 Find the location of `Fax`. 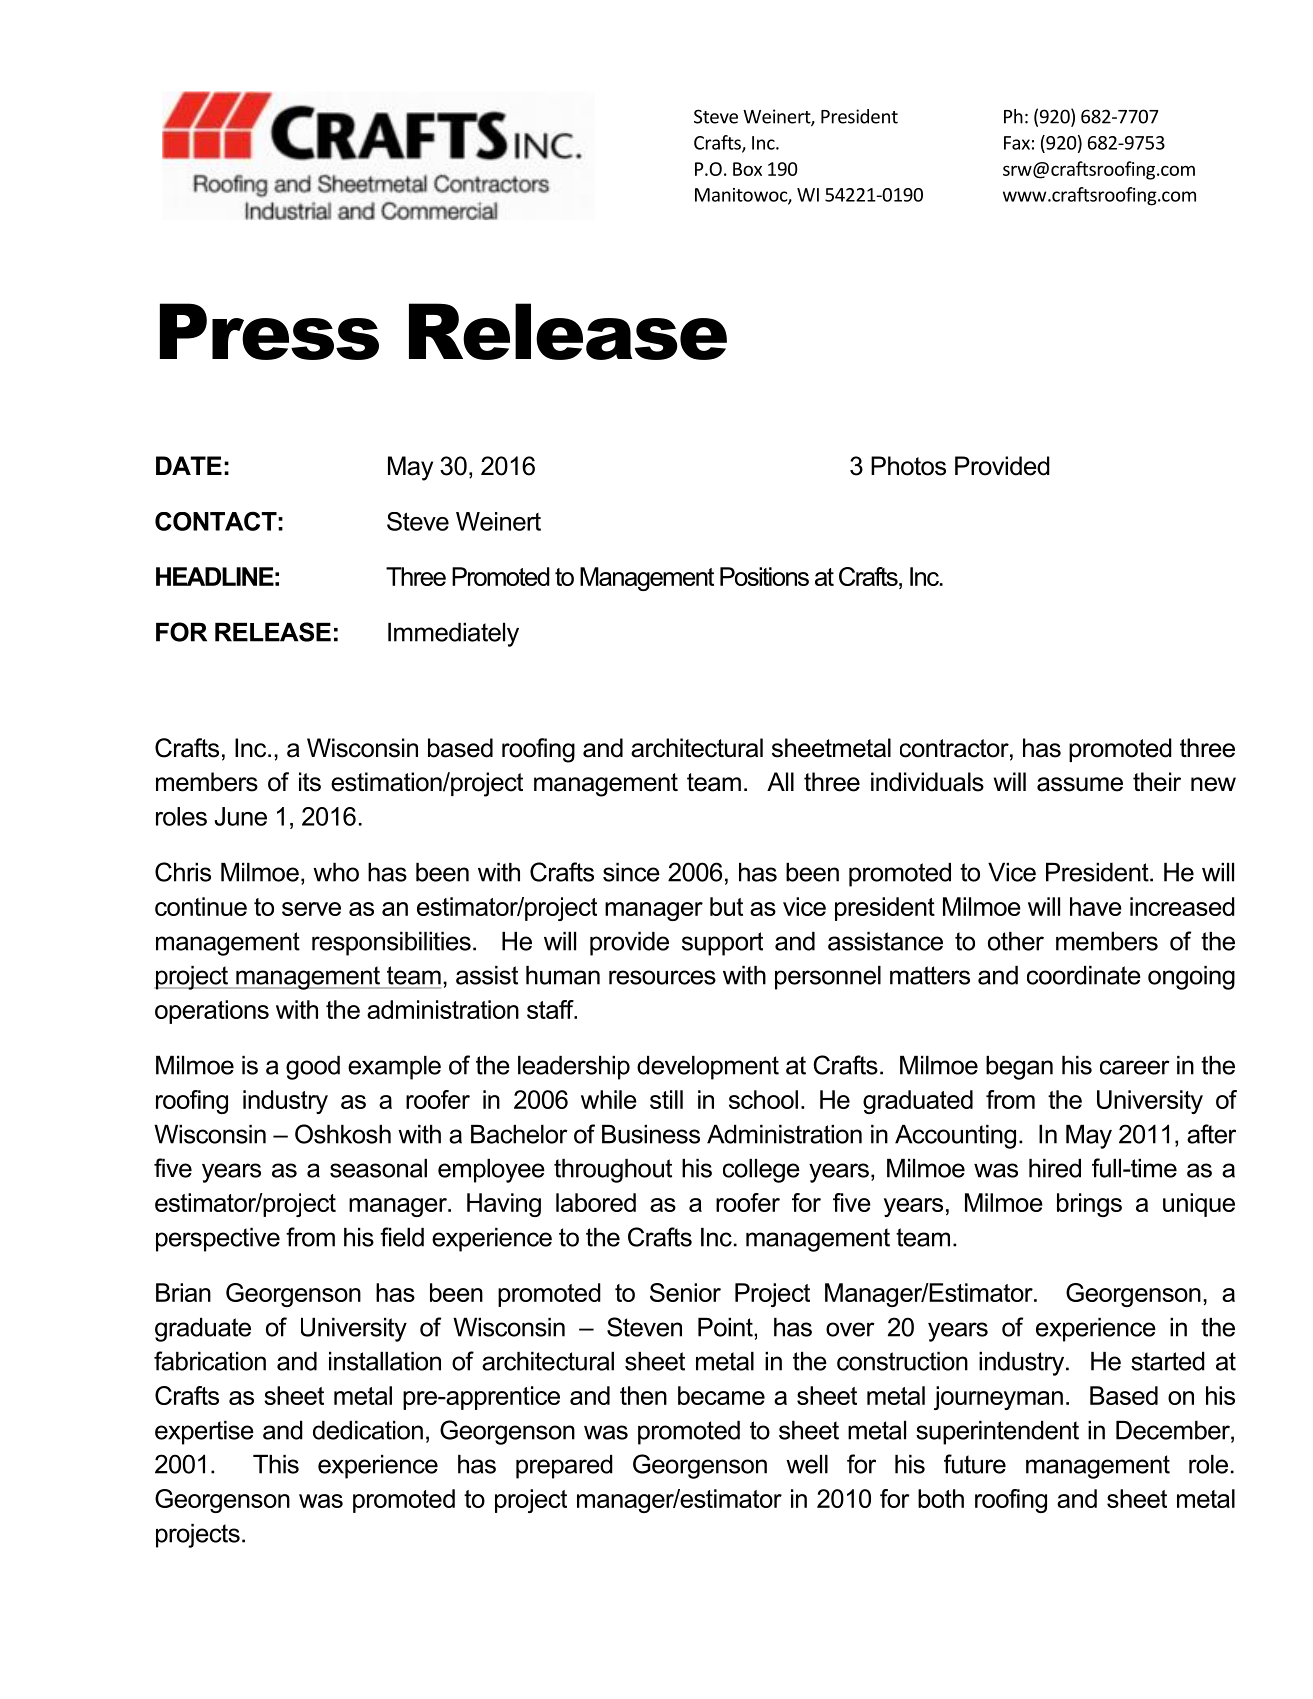

Fax is located at coordinates (1017, 143).
